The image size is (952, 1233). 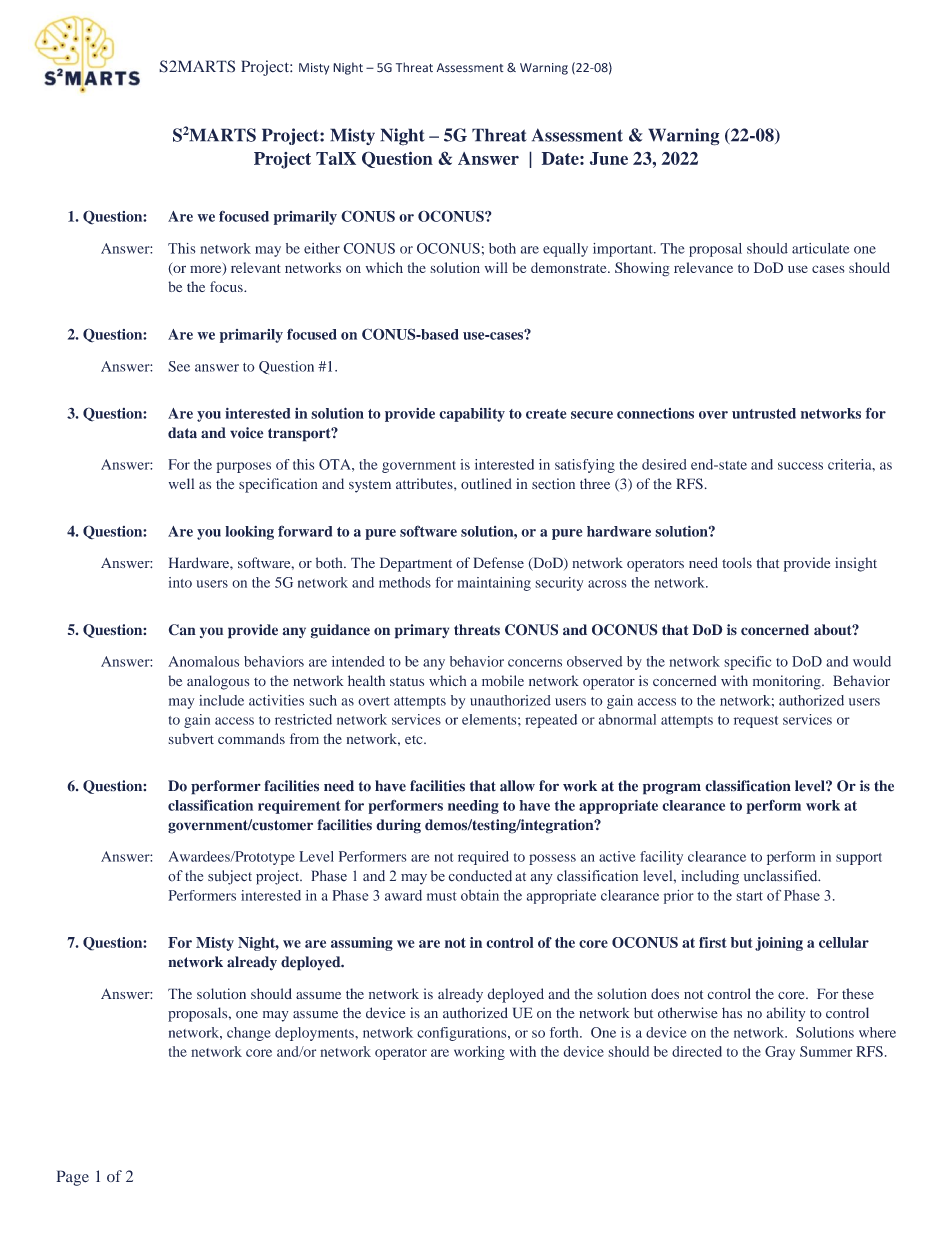 What do you see at coordinates (565, 1032) in the screenshot?
I see `forth` at bounding box center [565, 1032].
